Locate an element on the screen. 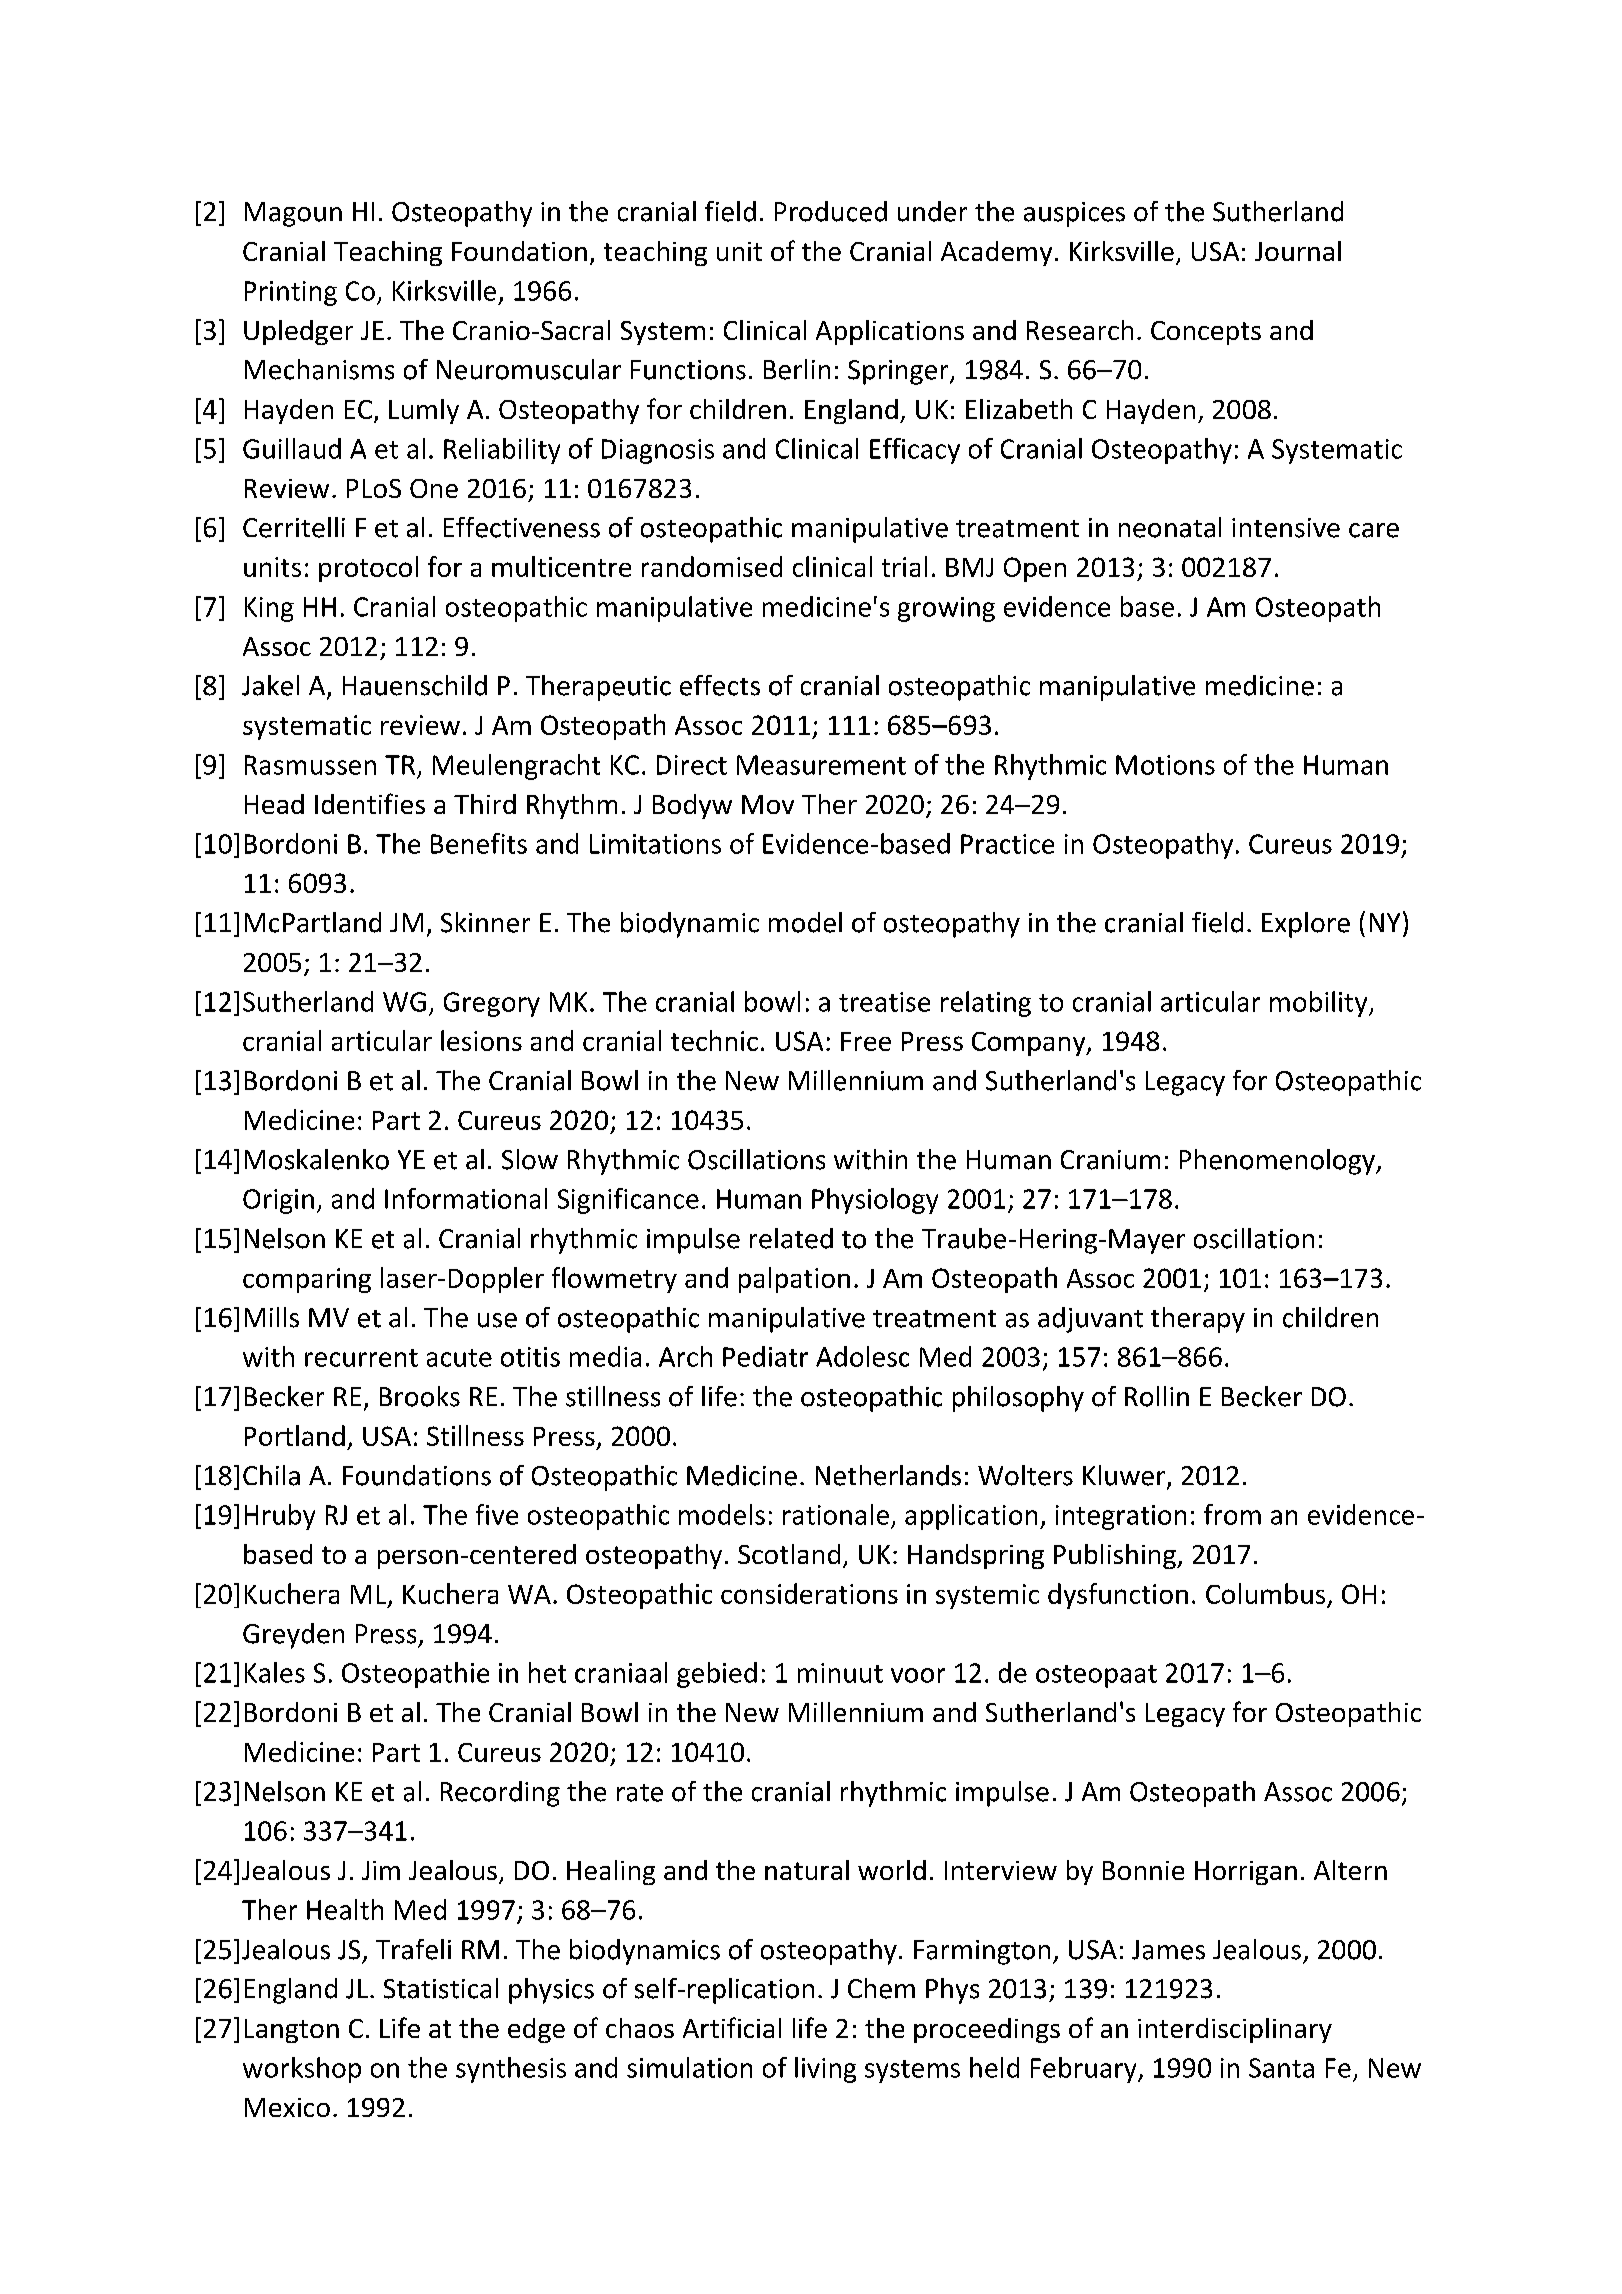  from is located at coordinates (1232, 1514).
